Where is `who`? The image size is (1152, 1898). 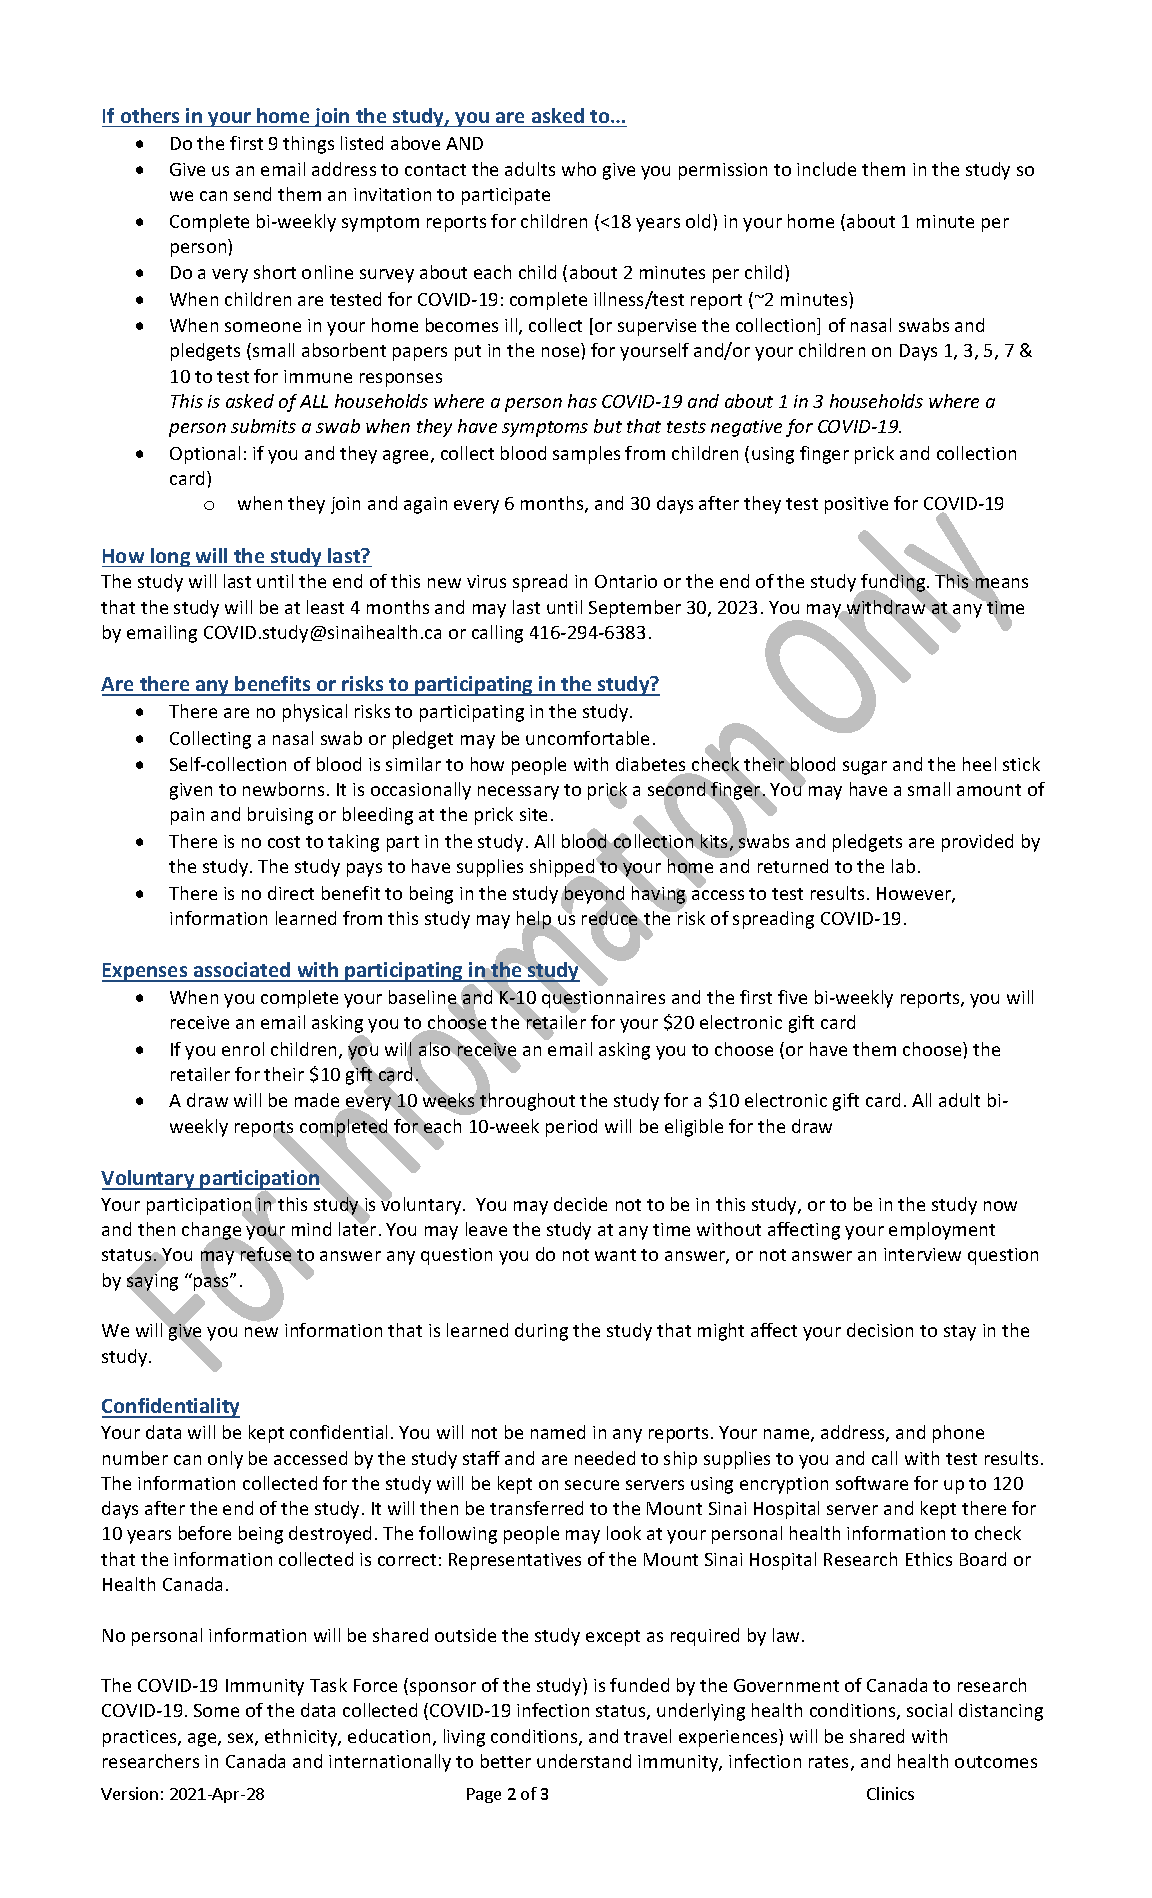 who is located at coordinates (579, 169).
